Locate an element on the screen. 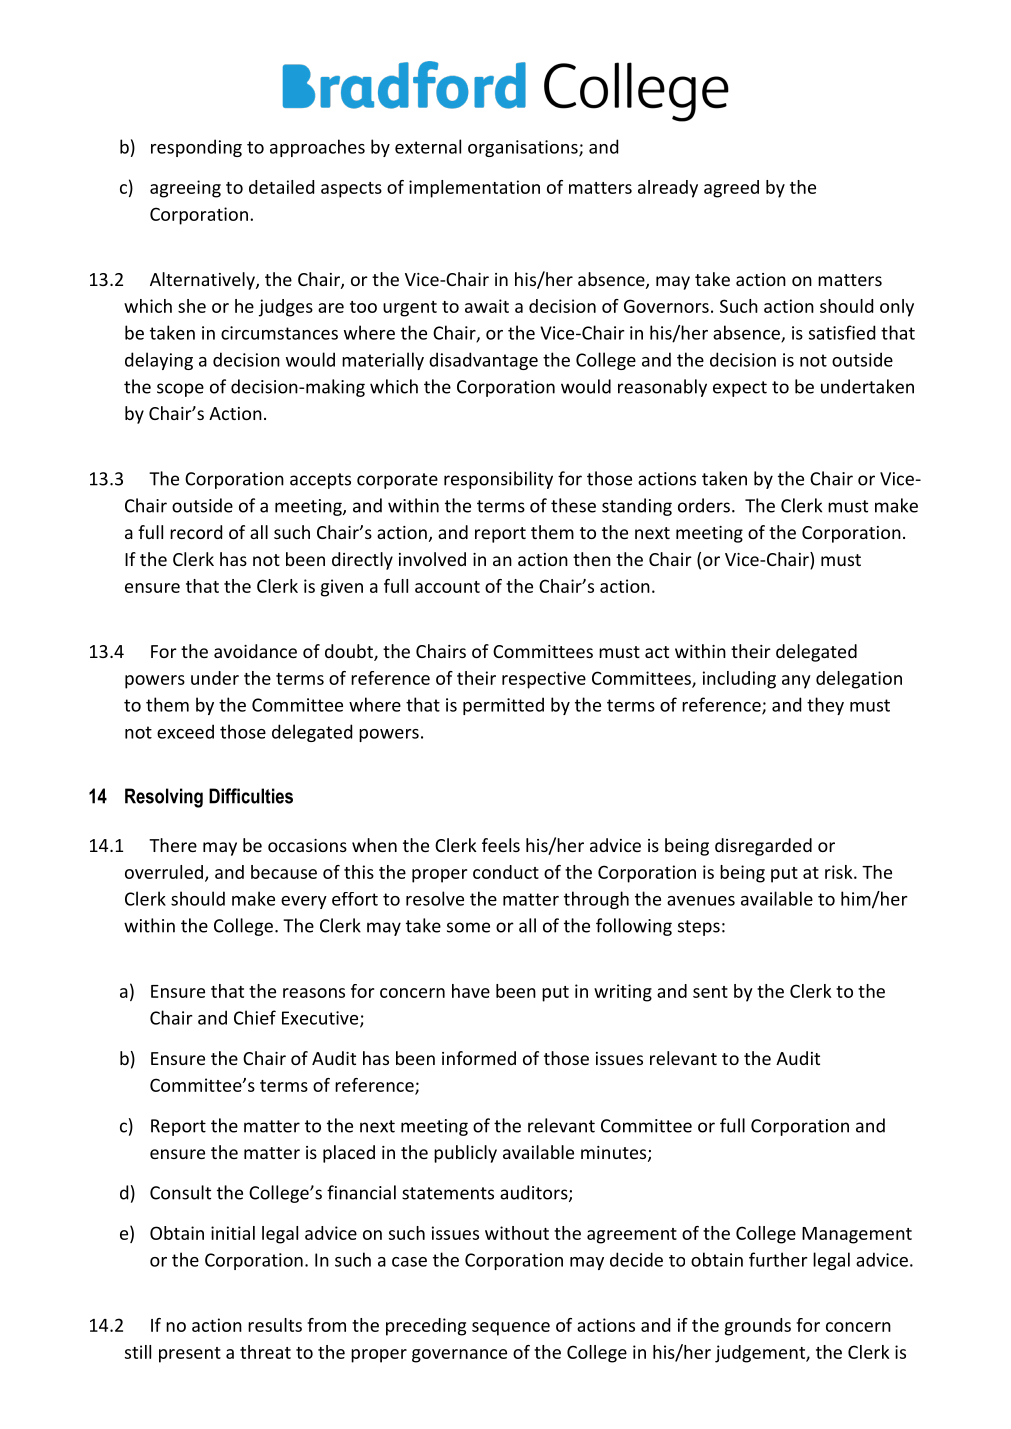  scope is located at coordinates (180, 390).
